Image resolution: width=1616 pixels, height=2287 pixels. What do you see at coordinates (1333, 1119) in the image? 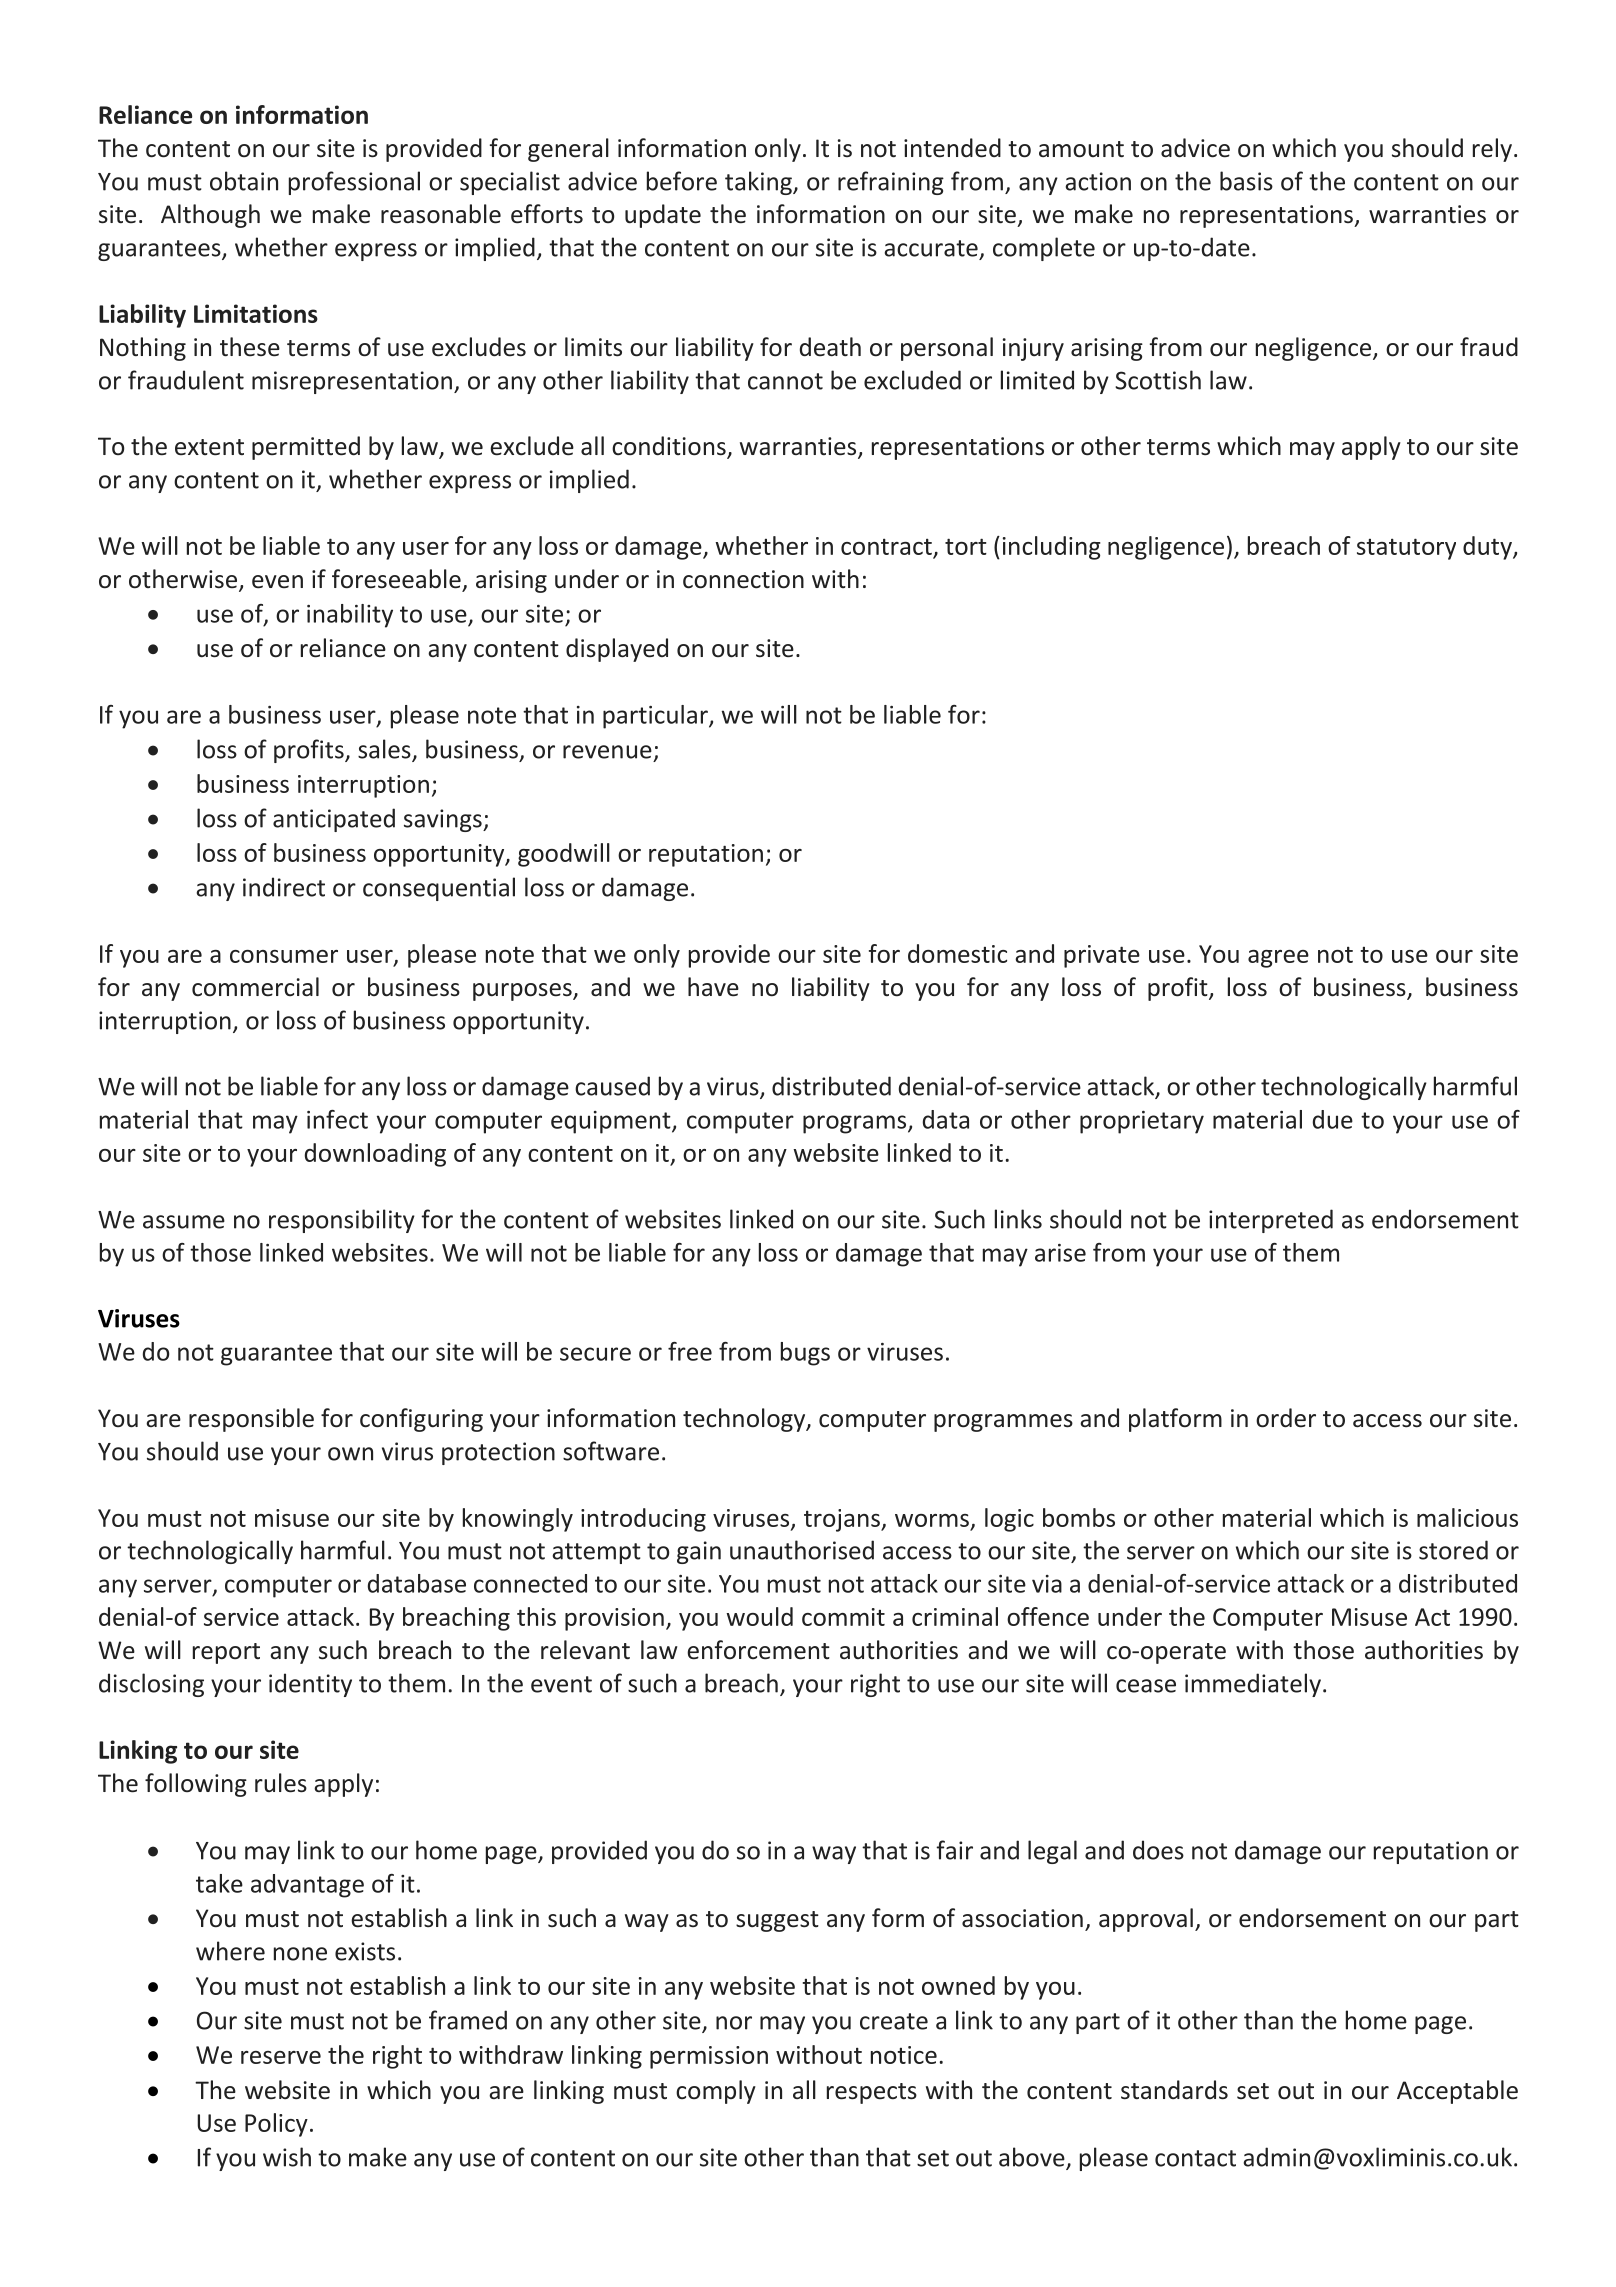
I see `due` at bounding box center [1333, 1119].
